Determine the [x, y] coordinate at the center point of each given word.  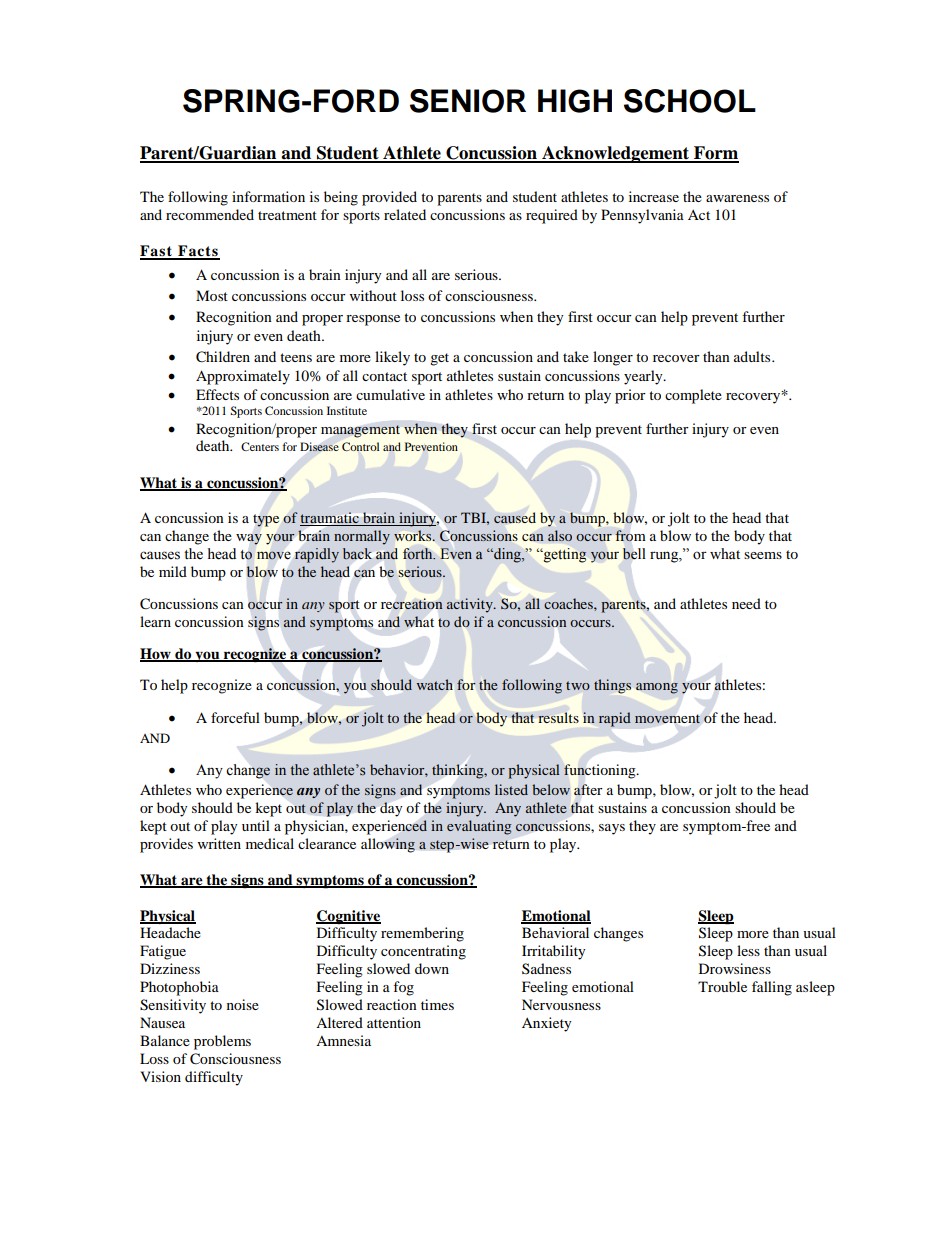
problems [222, 1042]
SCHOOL [690, 101]
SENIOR [468, 101]
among [657, 688]
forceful [235, 717]
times [437, 1004]
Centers [260, 446]
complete [693, 396]
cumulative [390, 394]
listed [511, 789]
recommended [210, 214]
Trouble [722, 986]
